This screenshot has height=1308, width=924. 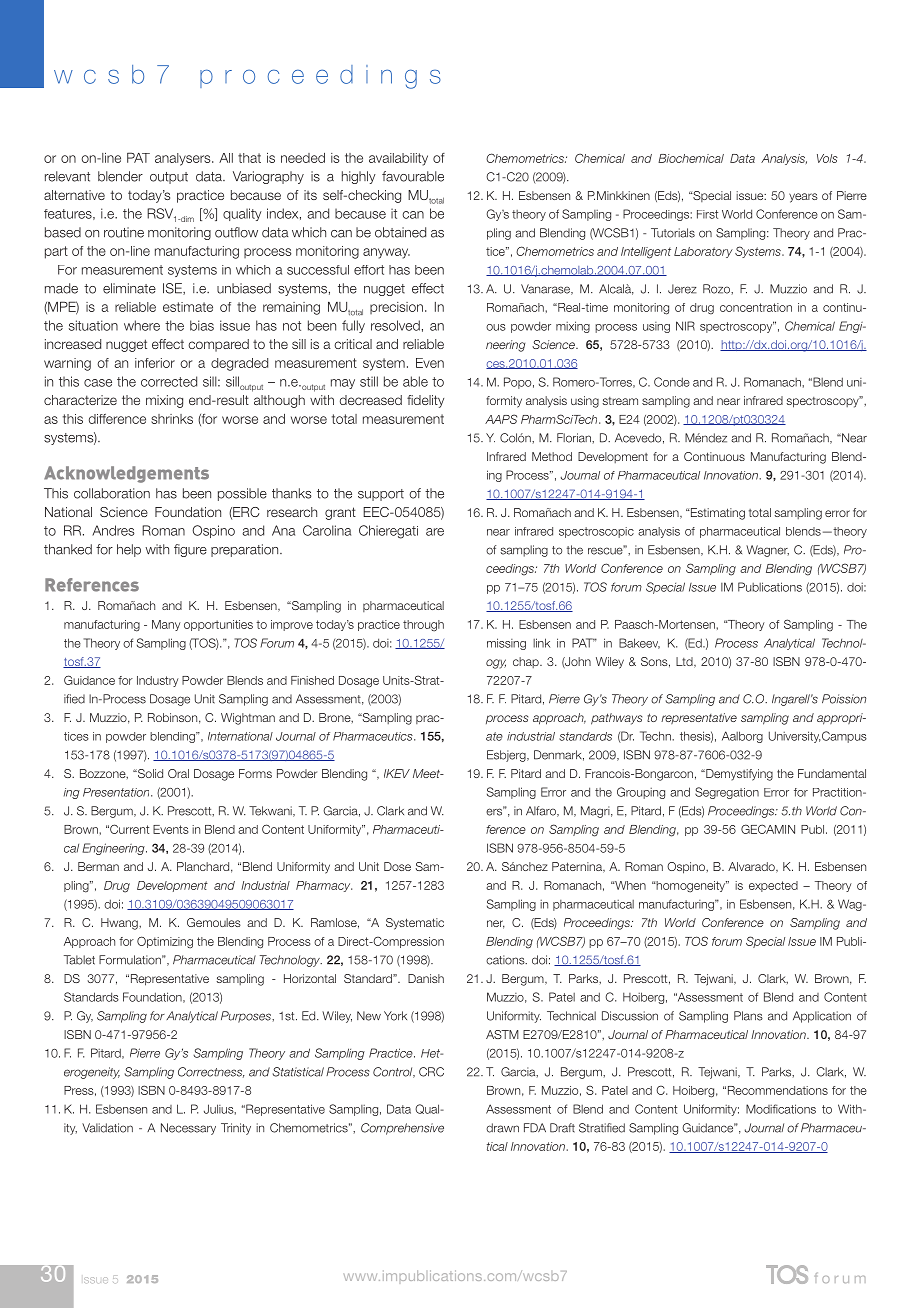 I want to click on Segregation, so click(x=727, y=793).
